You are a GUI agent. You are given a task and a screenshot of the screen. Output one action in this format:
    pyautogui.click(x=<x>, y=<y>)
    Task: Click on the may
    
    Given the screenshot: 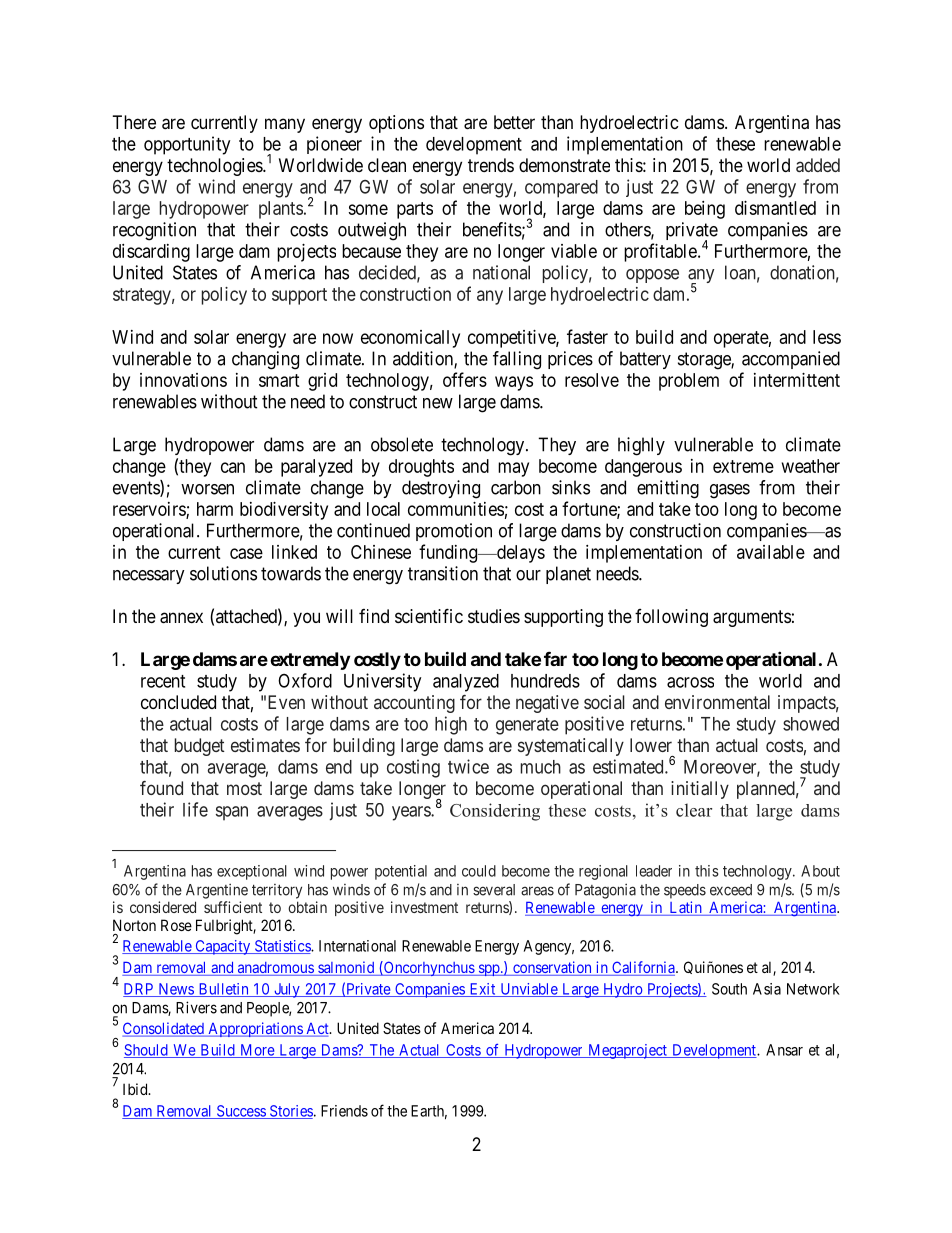 What is the action you would take?
    pyautogui.click(x=513, y=469)
